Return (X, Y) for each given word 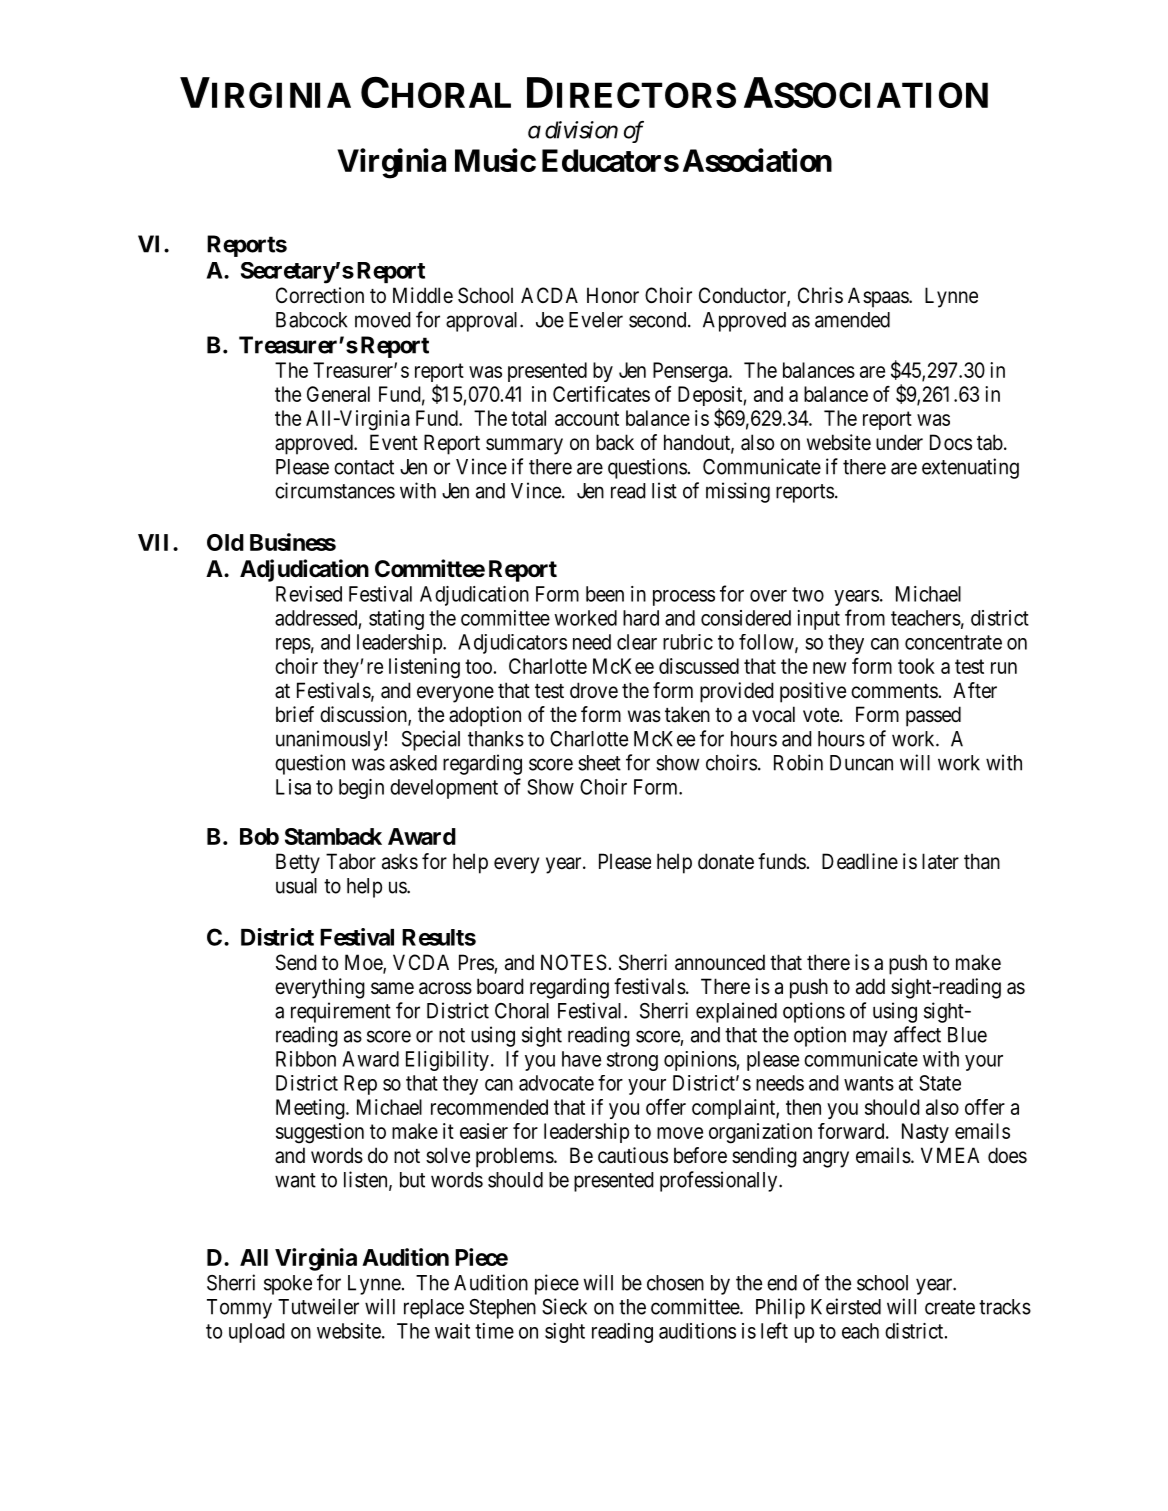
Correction (320, 295)
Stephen (502, 1309)
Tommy (239, 1309)
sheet (599, 763)
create (950, 1307)
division (581, 130)
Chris (820, 295)
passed (933, 716)
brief (295, 714)
